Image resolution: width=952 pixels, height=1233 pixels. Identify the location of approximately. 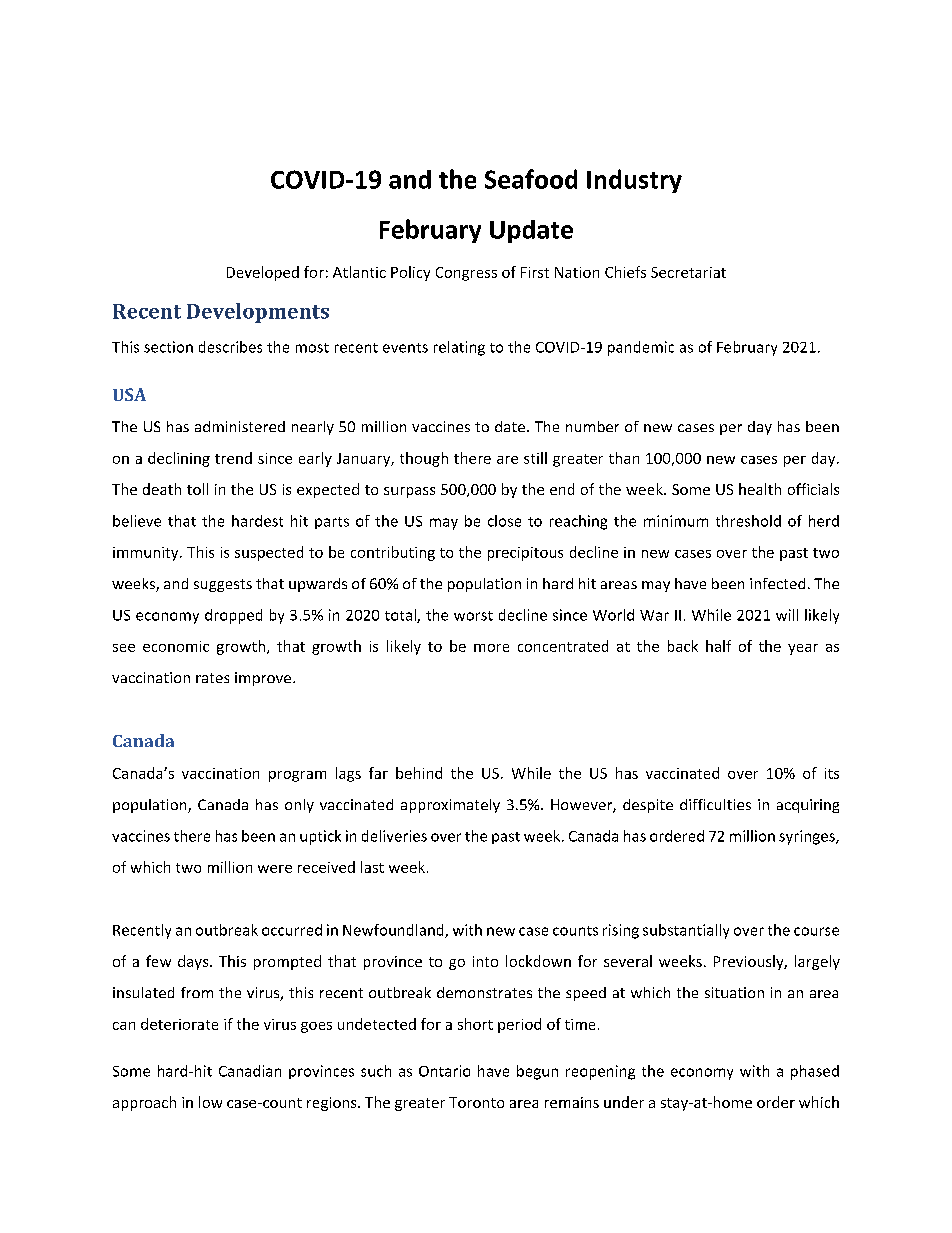
(450, 806).
